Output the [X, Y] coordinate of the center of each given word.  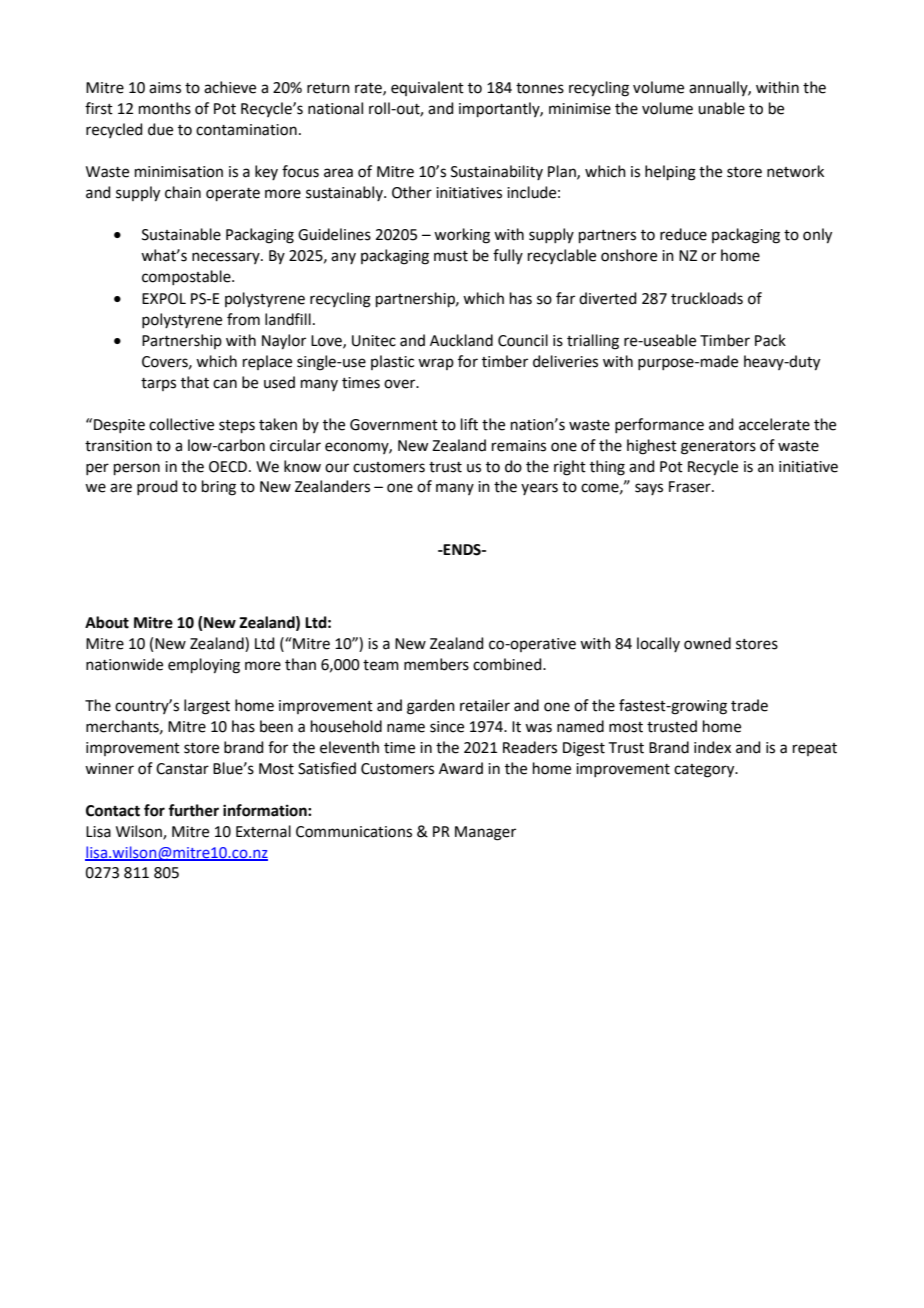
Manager [485, 833]
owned [707, 643]
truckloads [707, 298]
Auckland [461, 340]
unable [721, 108]
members [436, 664]
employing [204, 666]
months [165, 108]
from [243, 319]
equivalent [427, 88]
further [193, 810]
